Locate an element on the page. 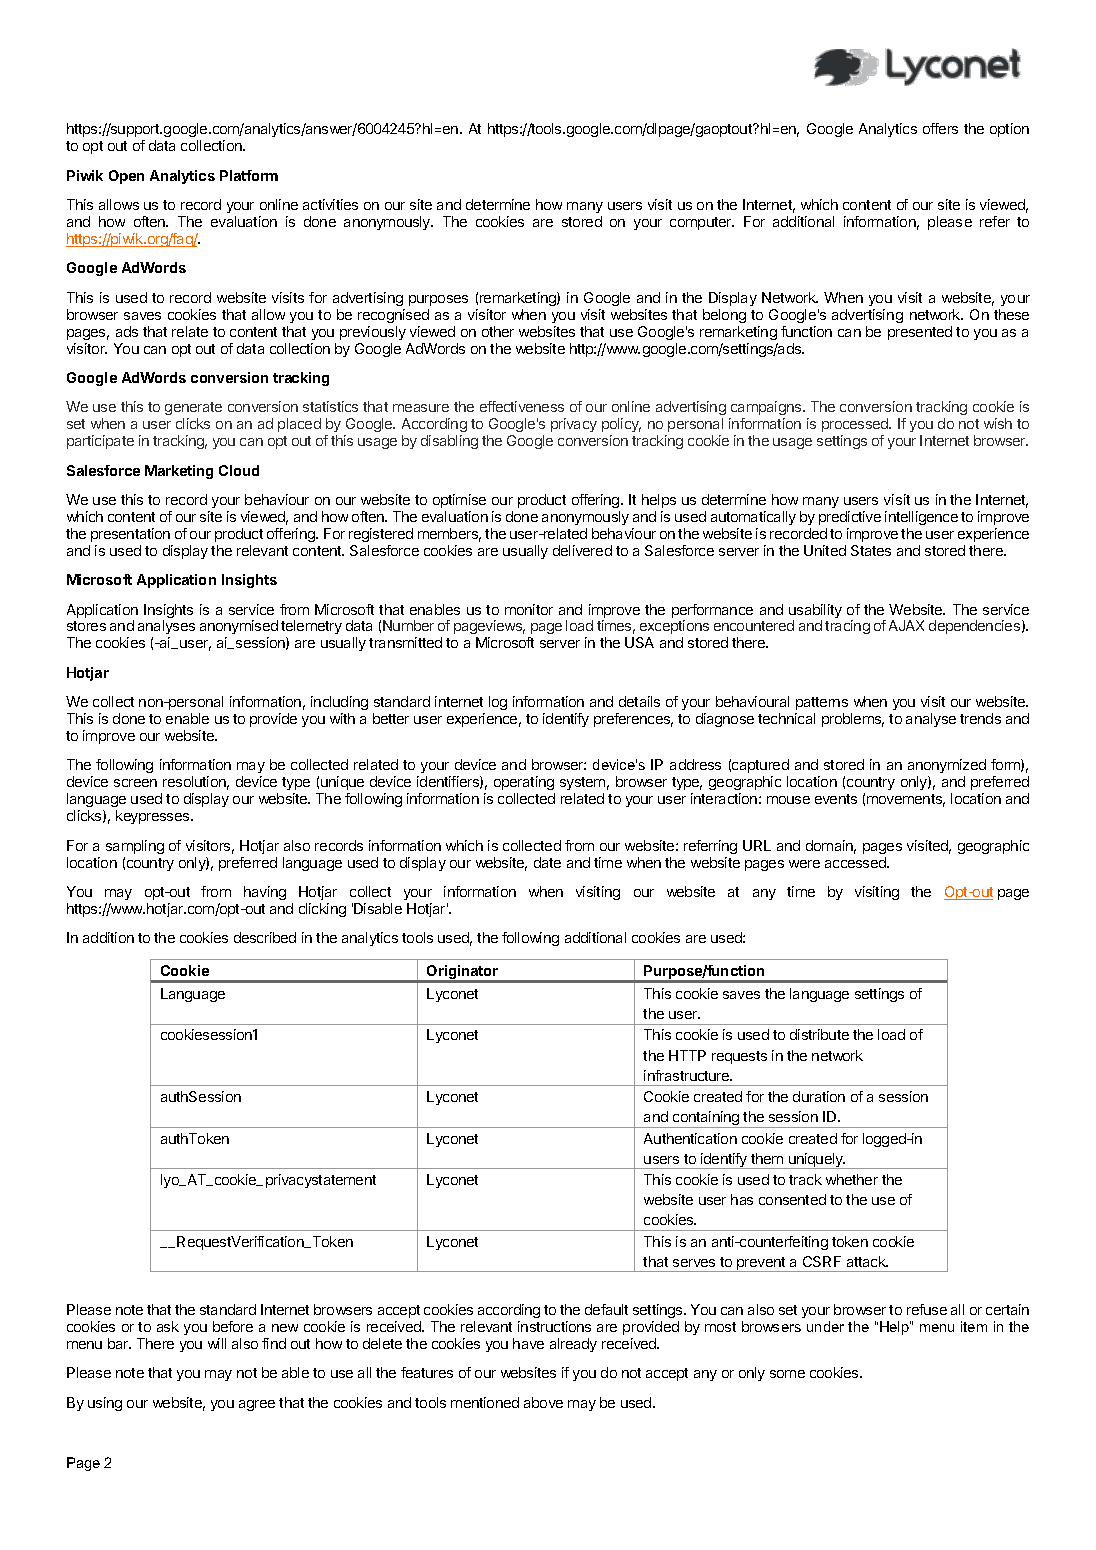 The width and height of the image is (1096, 1550). offers is located at coordinates (940, 128).
